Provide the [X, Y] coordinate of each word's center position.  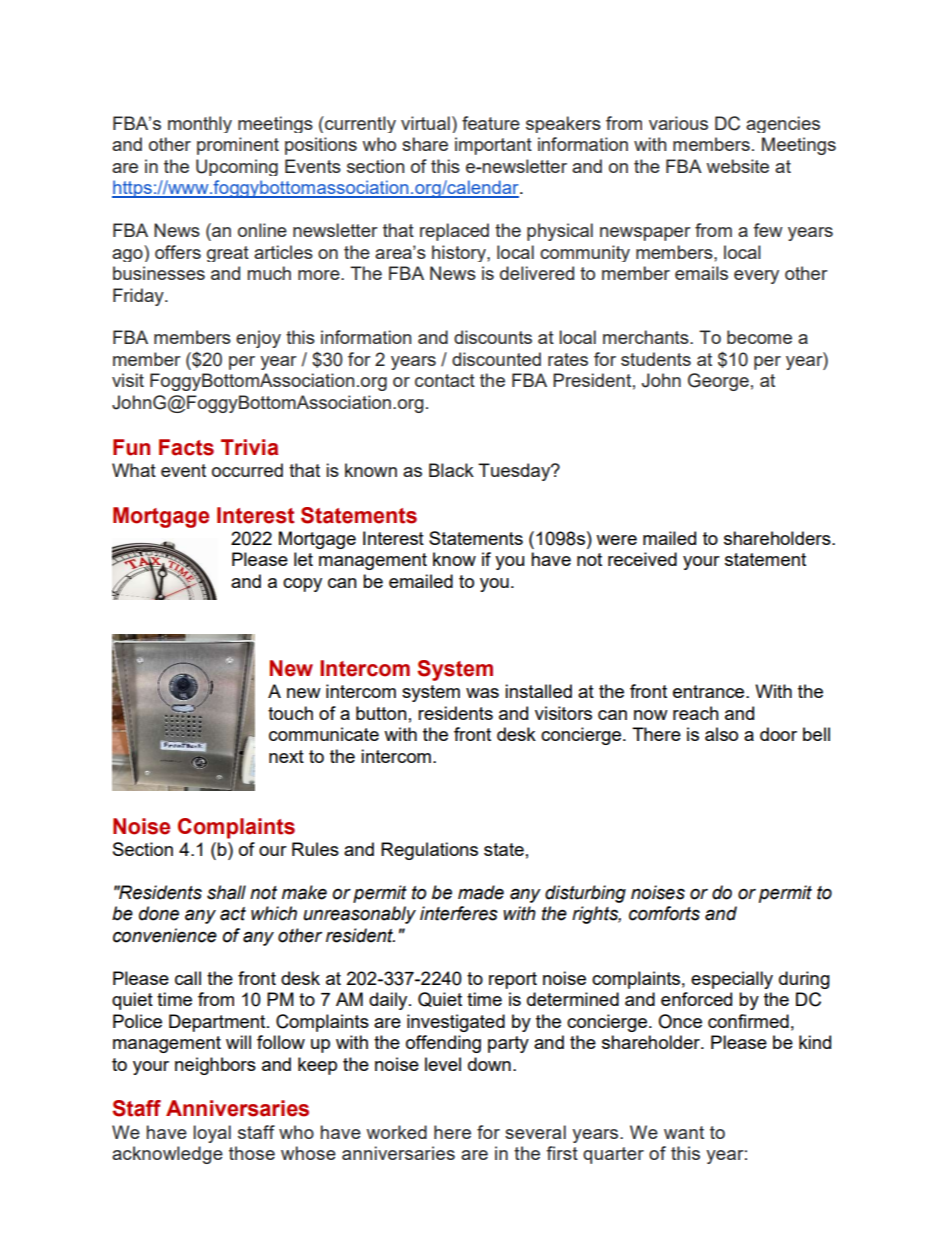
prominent [238, 146]
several [535, 1132]
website [737, 166]
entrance [710, 691]
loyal [212, 1134]
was [482, 693]
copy [302, 585]
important [493, 146]
